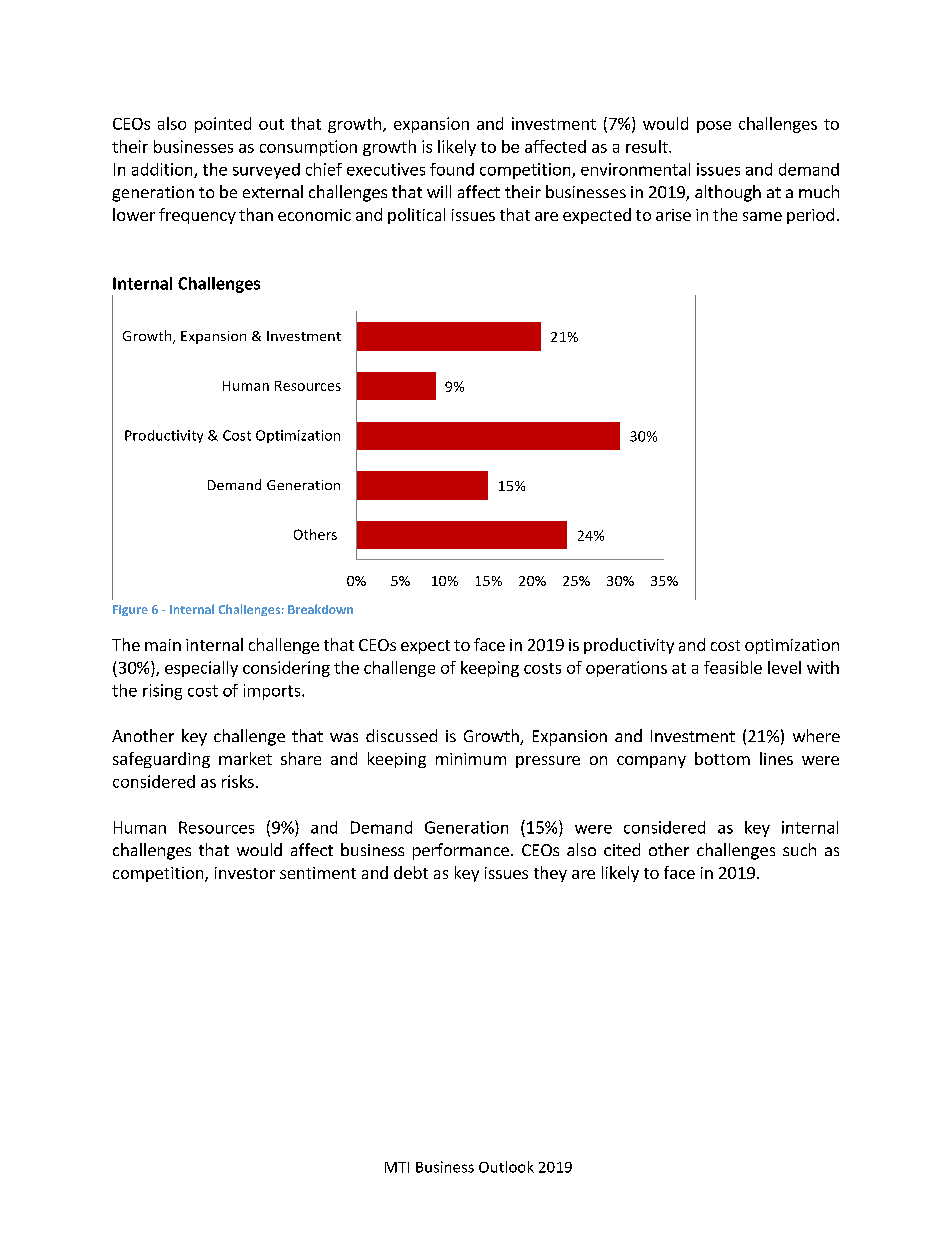 This document has width=952, height=1233. Describe the element at coordinates (223, 125) in the document. I see `pointed` at that location.
